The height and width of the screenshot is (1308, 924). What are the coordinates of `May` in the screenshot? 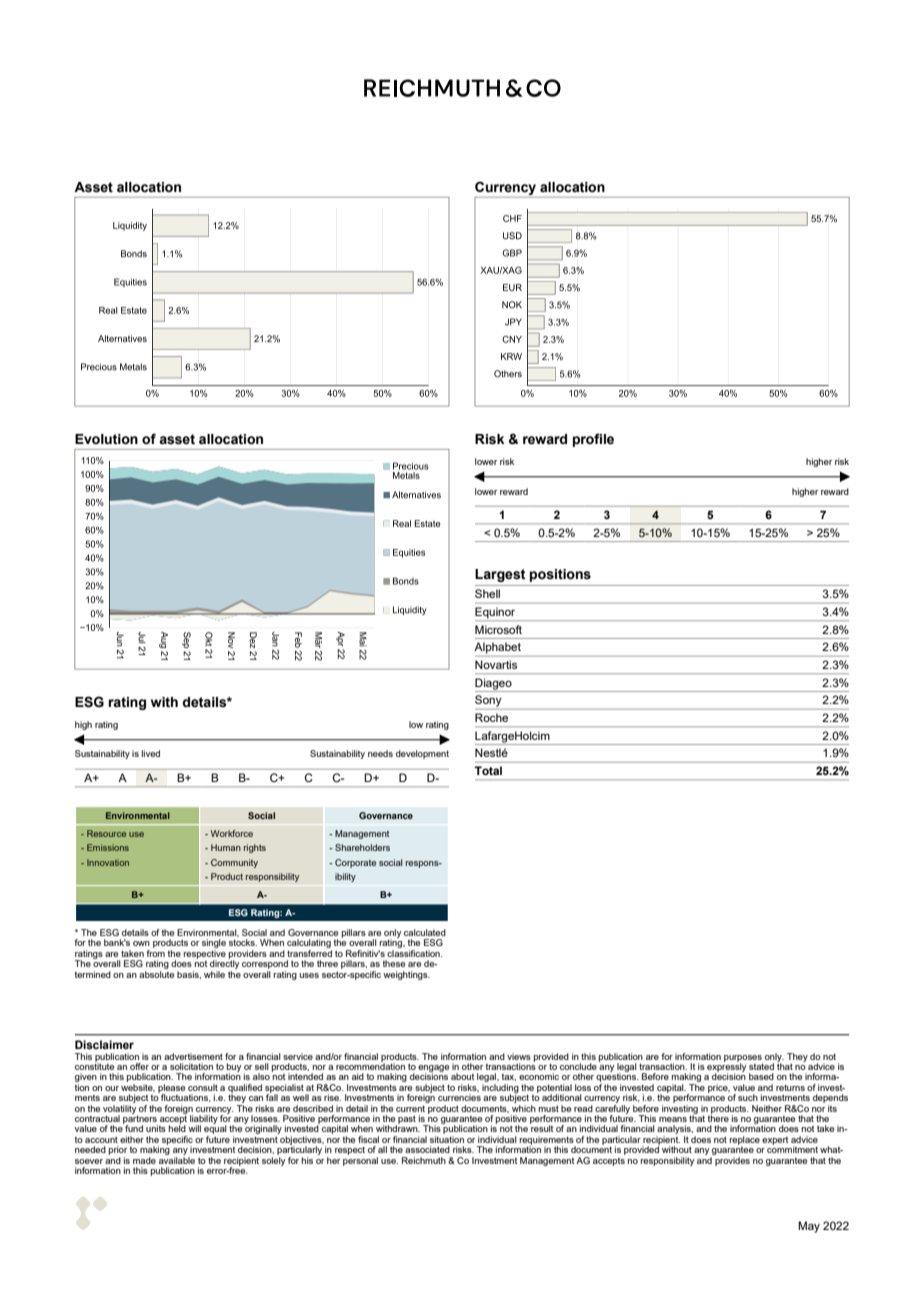 It's located at (809, 1227).
